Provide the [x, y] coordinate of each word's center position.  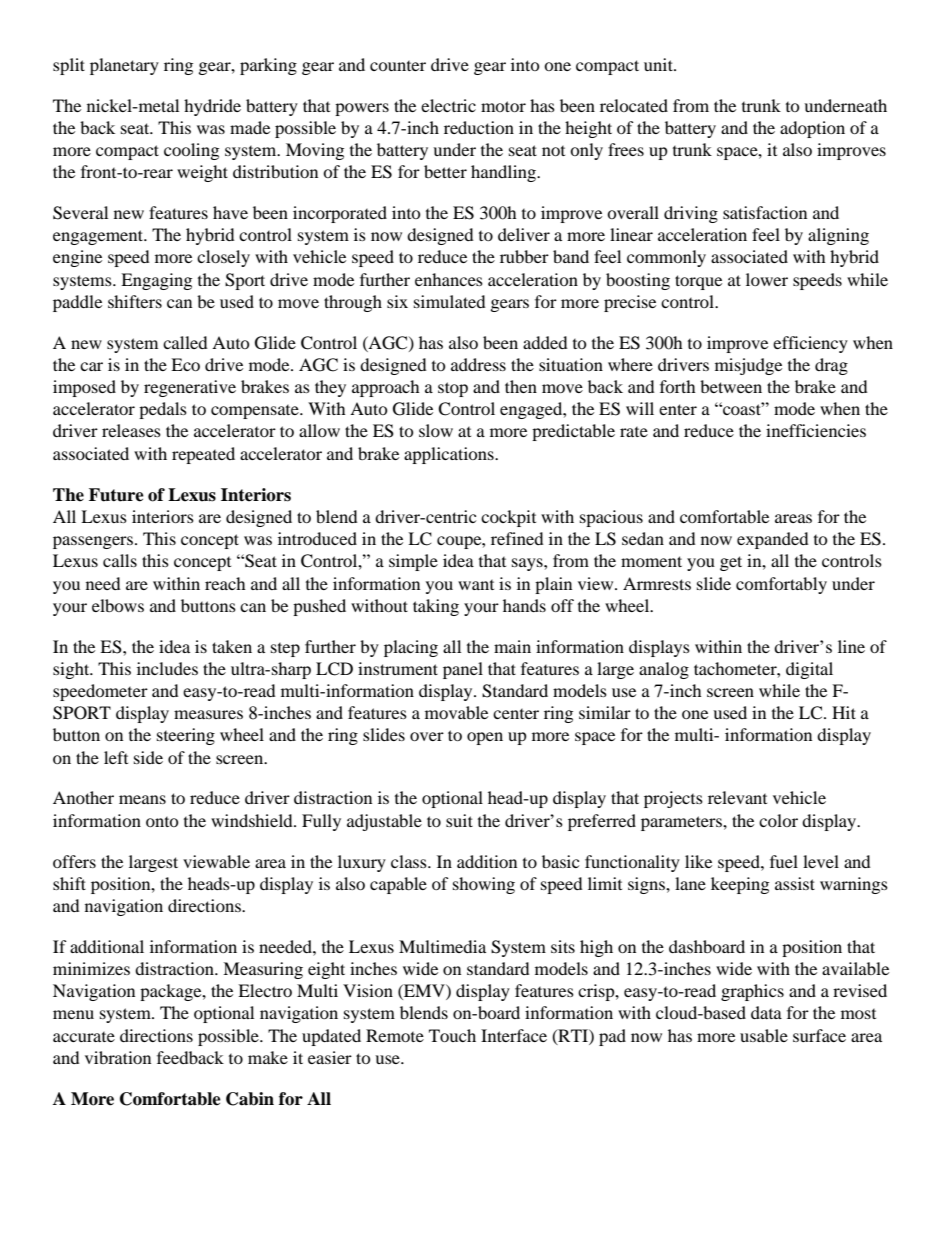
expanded [773, 540]
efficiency [810, 344]
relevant [737, 797]
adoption [812, 129]
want [476, 585]
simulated [450, 301]
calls [120, 560]
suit [459, 820]
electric [448, 105]
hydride [212, 107]
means [142, 799]
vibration [118, 1057]
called [185, 342]
